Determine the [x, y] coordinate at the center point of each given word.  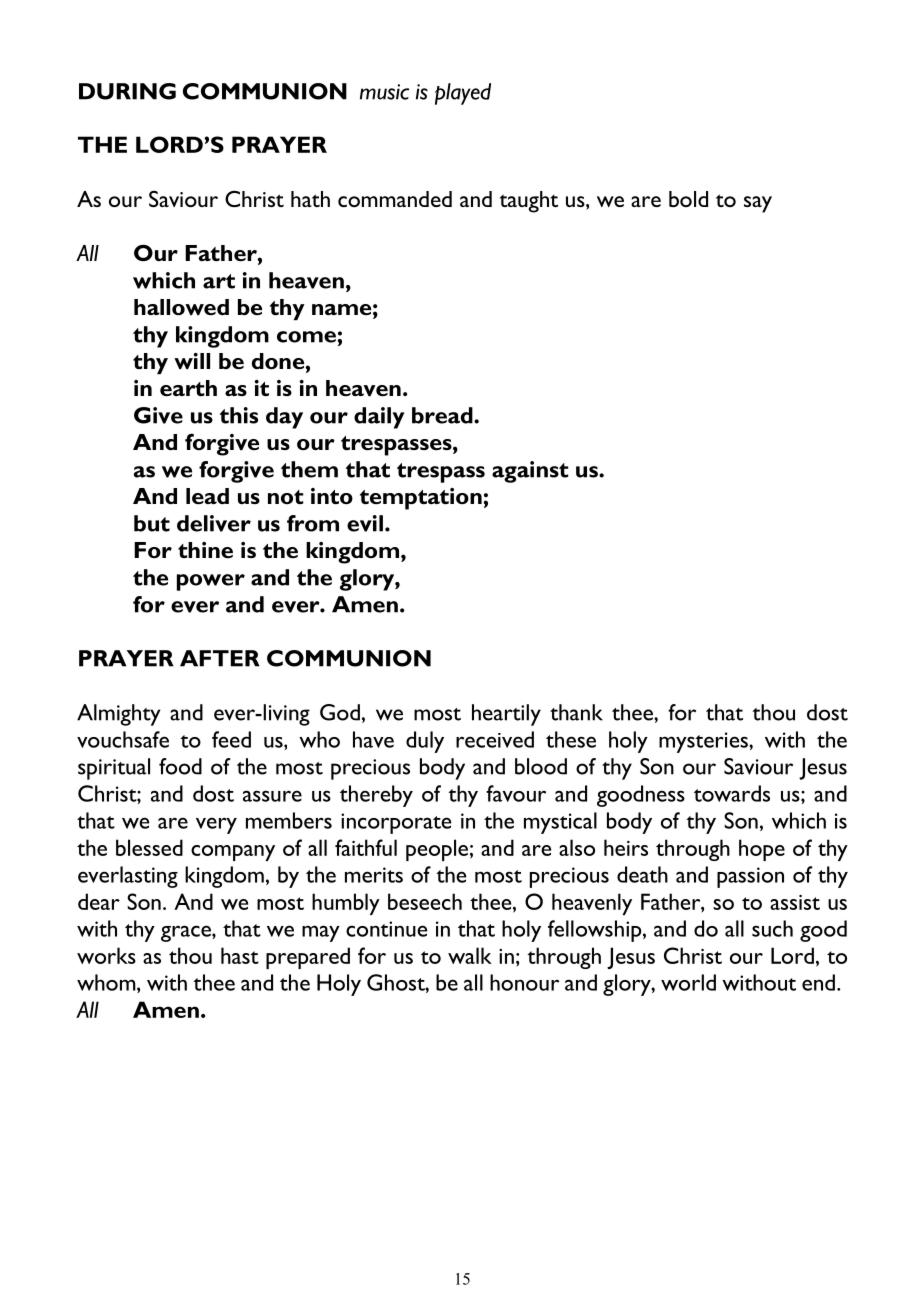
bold [688, 199]
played [463, 94]
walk [470, 955]
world [688, 982]
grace [187, 933]
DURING [127, 91]
